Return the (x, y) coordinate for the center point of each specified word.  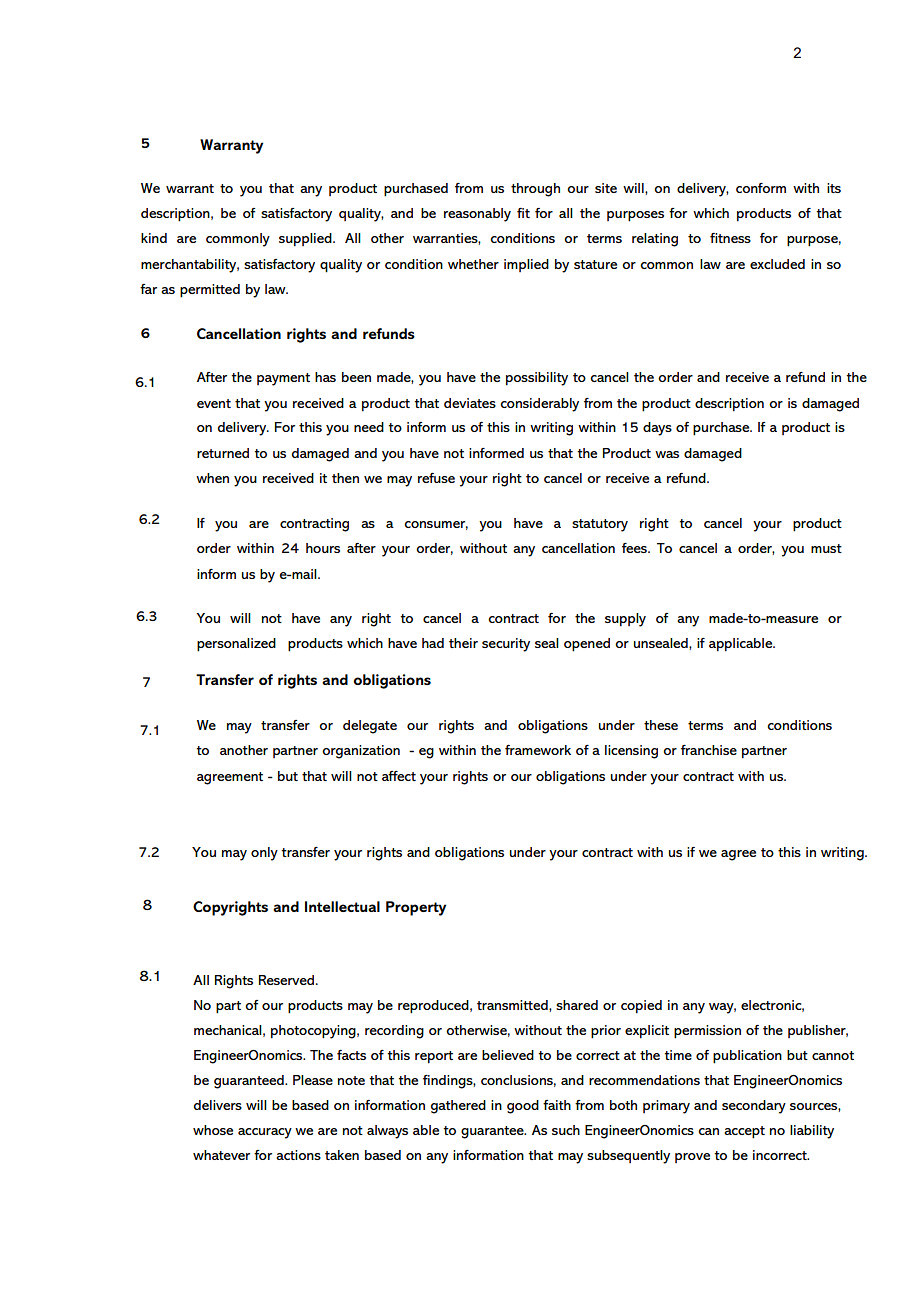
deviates (470, 403)
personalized (236, 645)
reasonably (477, 215)
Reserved (288, 980)
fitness (730, 238)
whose (213, 1130)
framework (538, 750)
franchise (709, 750)
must (826, 548)
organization (361, 752)
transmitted (513, 1005)
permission (707, 1032)
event (214, 403)
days (657, 429)
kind (154, 238)
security (506, 645)
